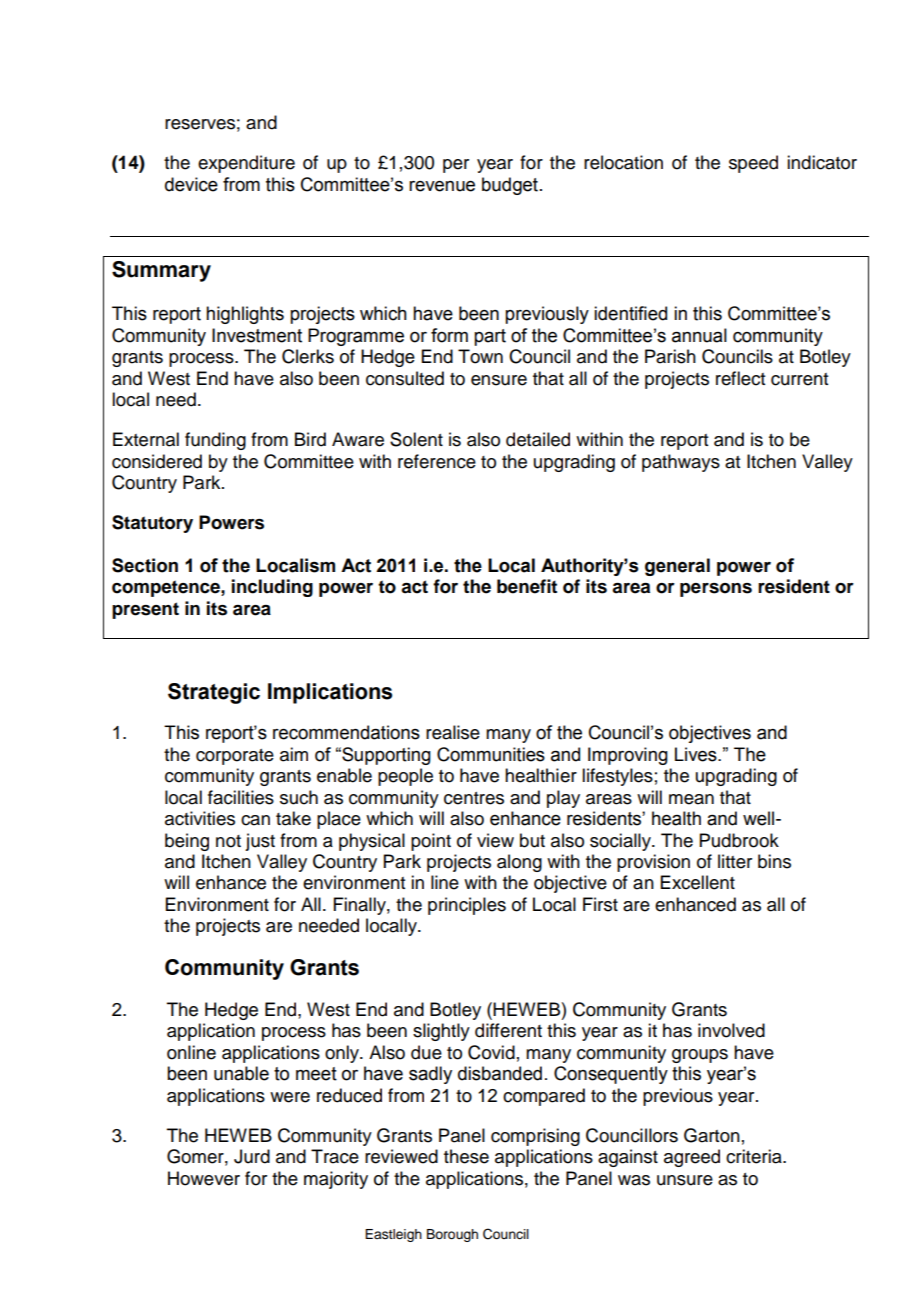 Image resolution: width=924 pixels, height=1308 pixels. I want to click on principles, so click(467, 906).
